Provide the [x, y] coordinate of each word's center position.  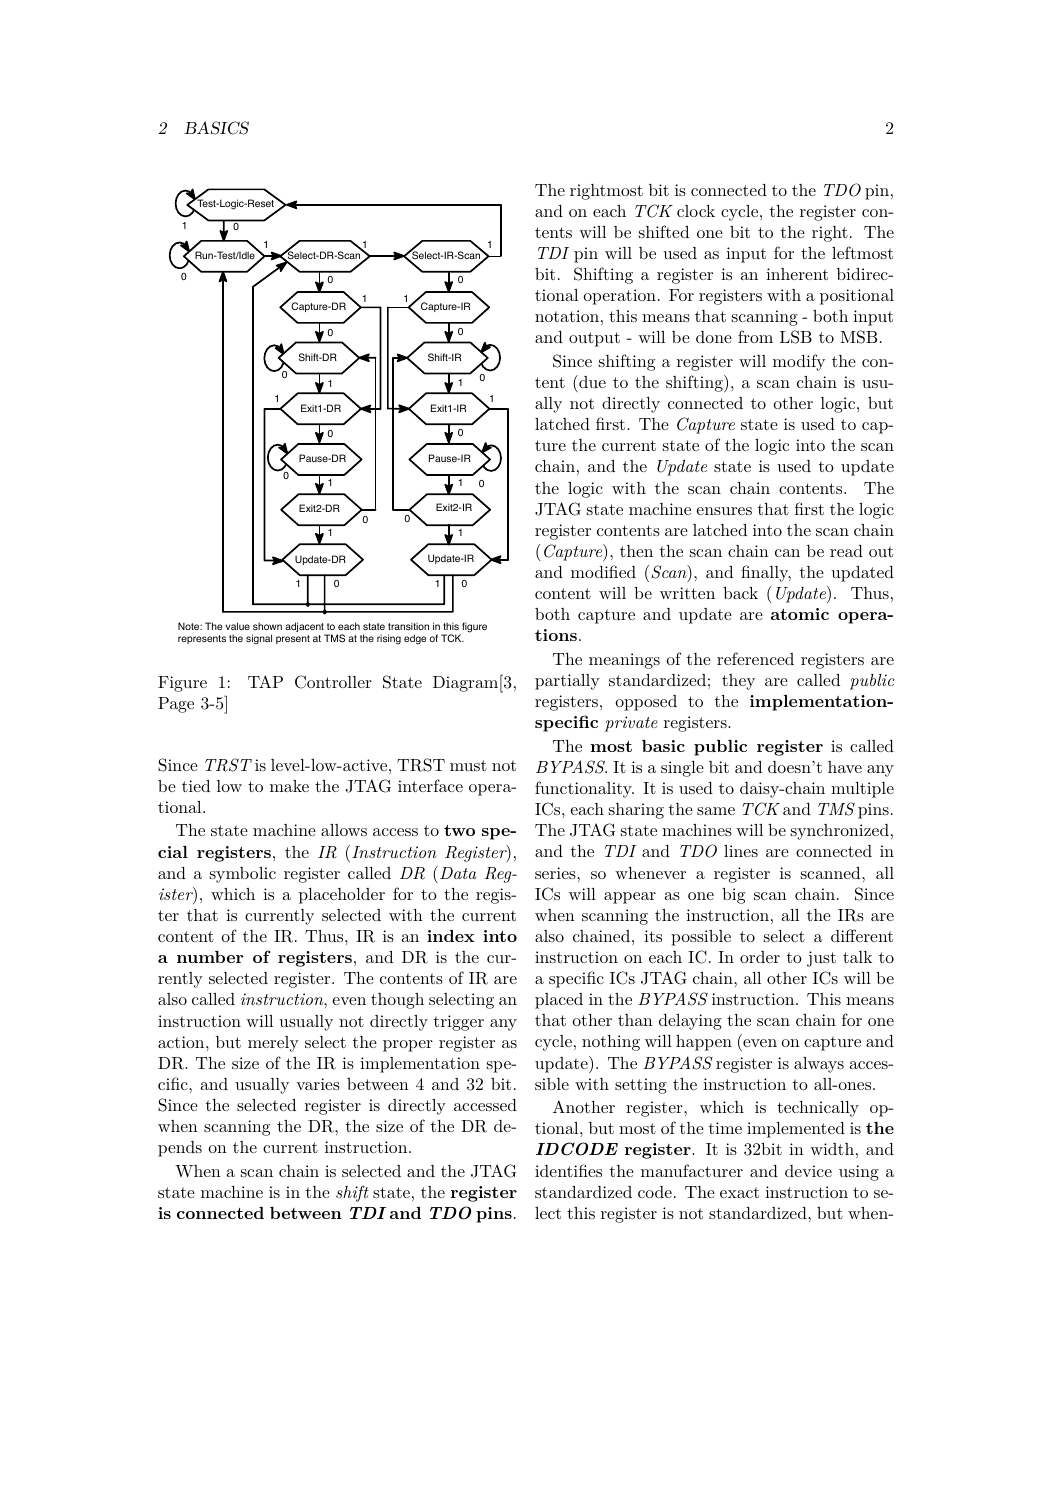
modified [603, 571]
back [740, 593]
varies [318, 1084]
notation [567, 316]
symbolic [243, 875]
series [556, 873]
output [594, 339]
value [238, 626]
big [733, 896]
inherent [797, 274]
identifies [568, 1170]
